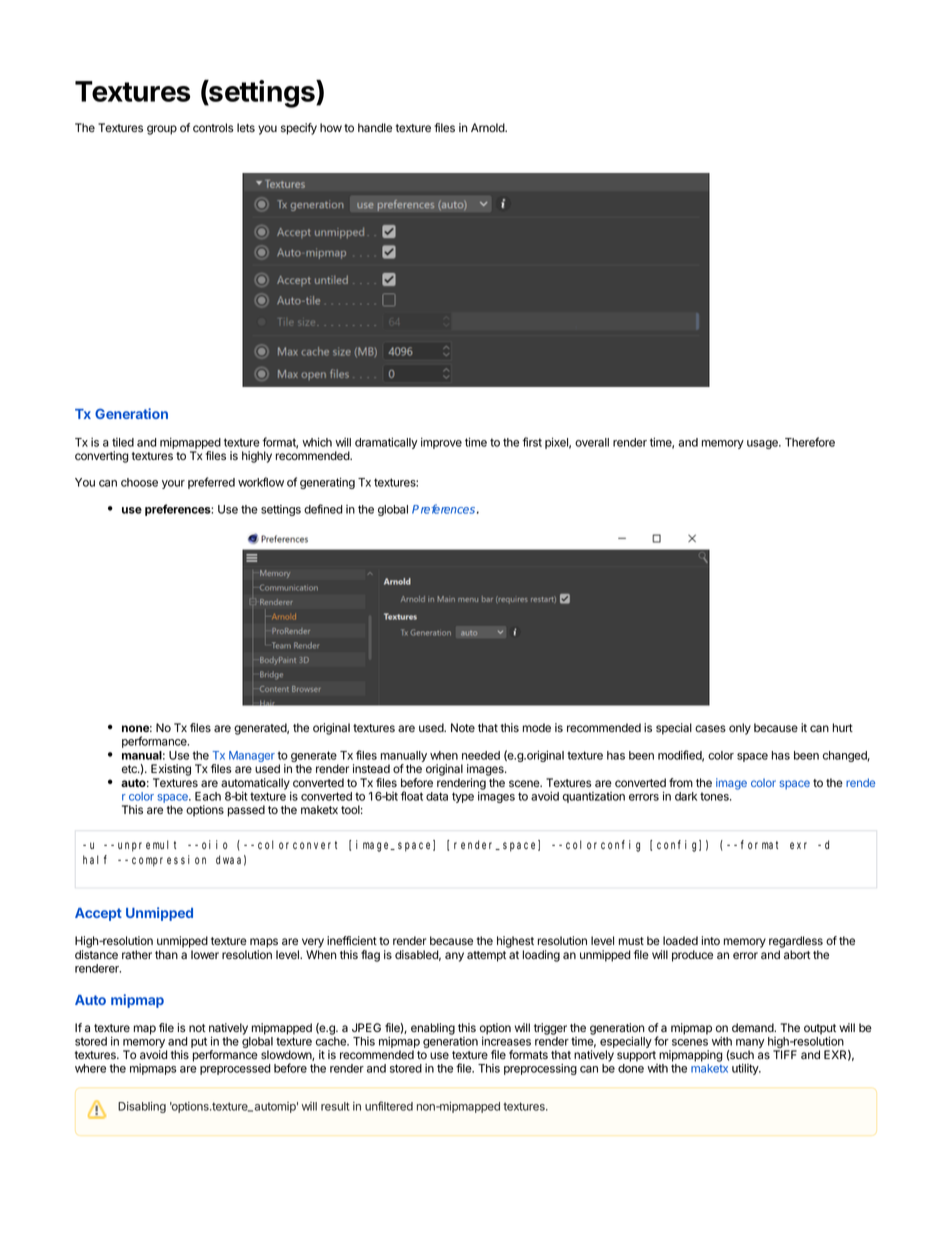  I want to click on group, so click(162, 130).
